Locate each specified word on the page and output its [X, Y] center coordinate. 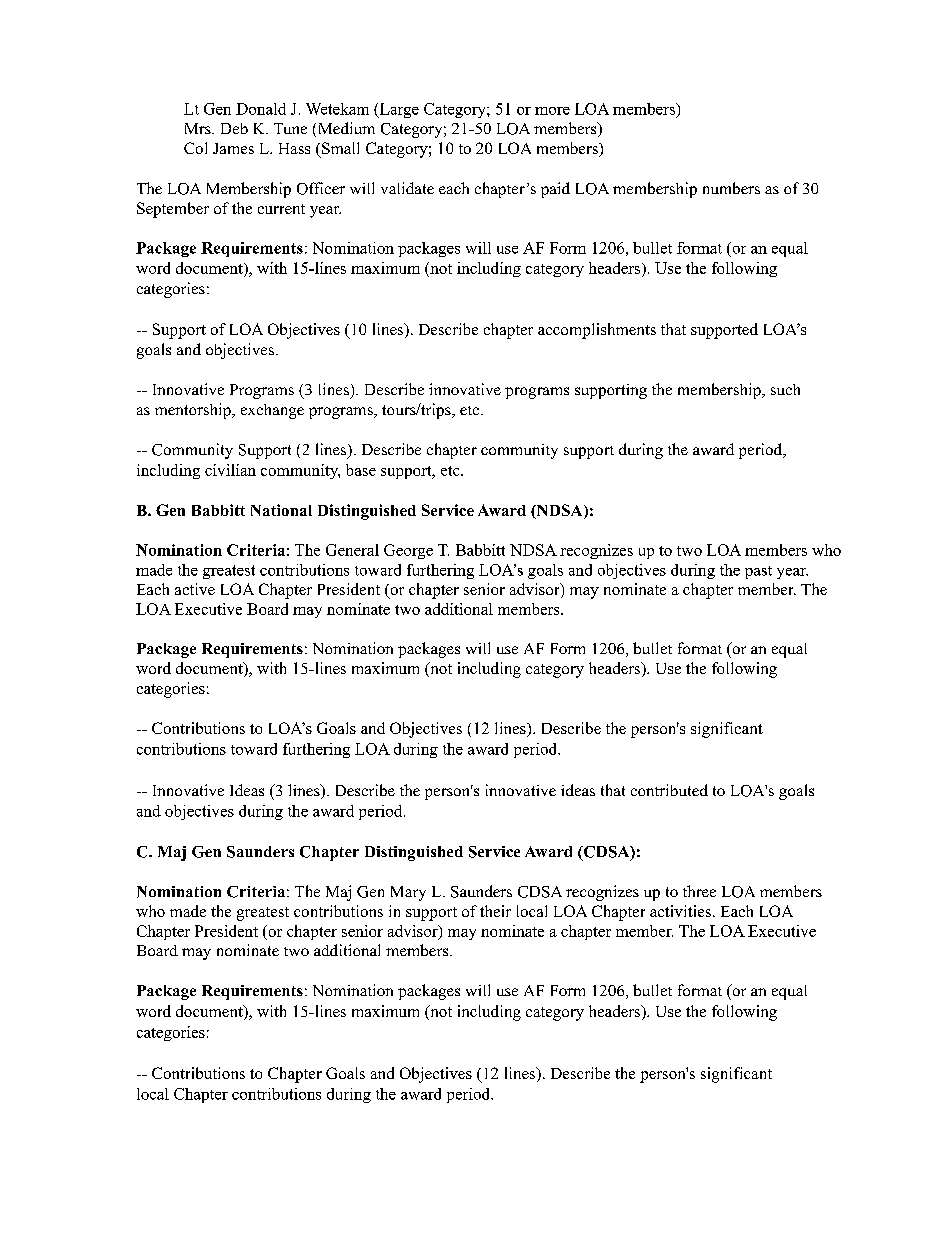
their [495, 911]
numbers [731, 188]
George [408, 551]
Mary [408, 893]
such [785, 389]
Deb [234, 128]
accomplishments [597, 331]
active [195, 589]
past [758, 572]
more [552, 111]
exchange [272, 411]
